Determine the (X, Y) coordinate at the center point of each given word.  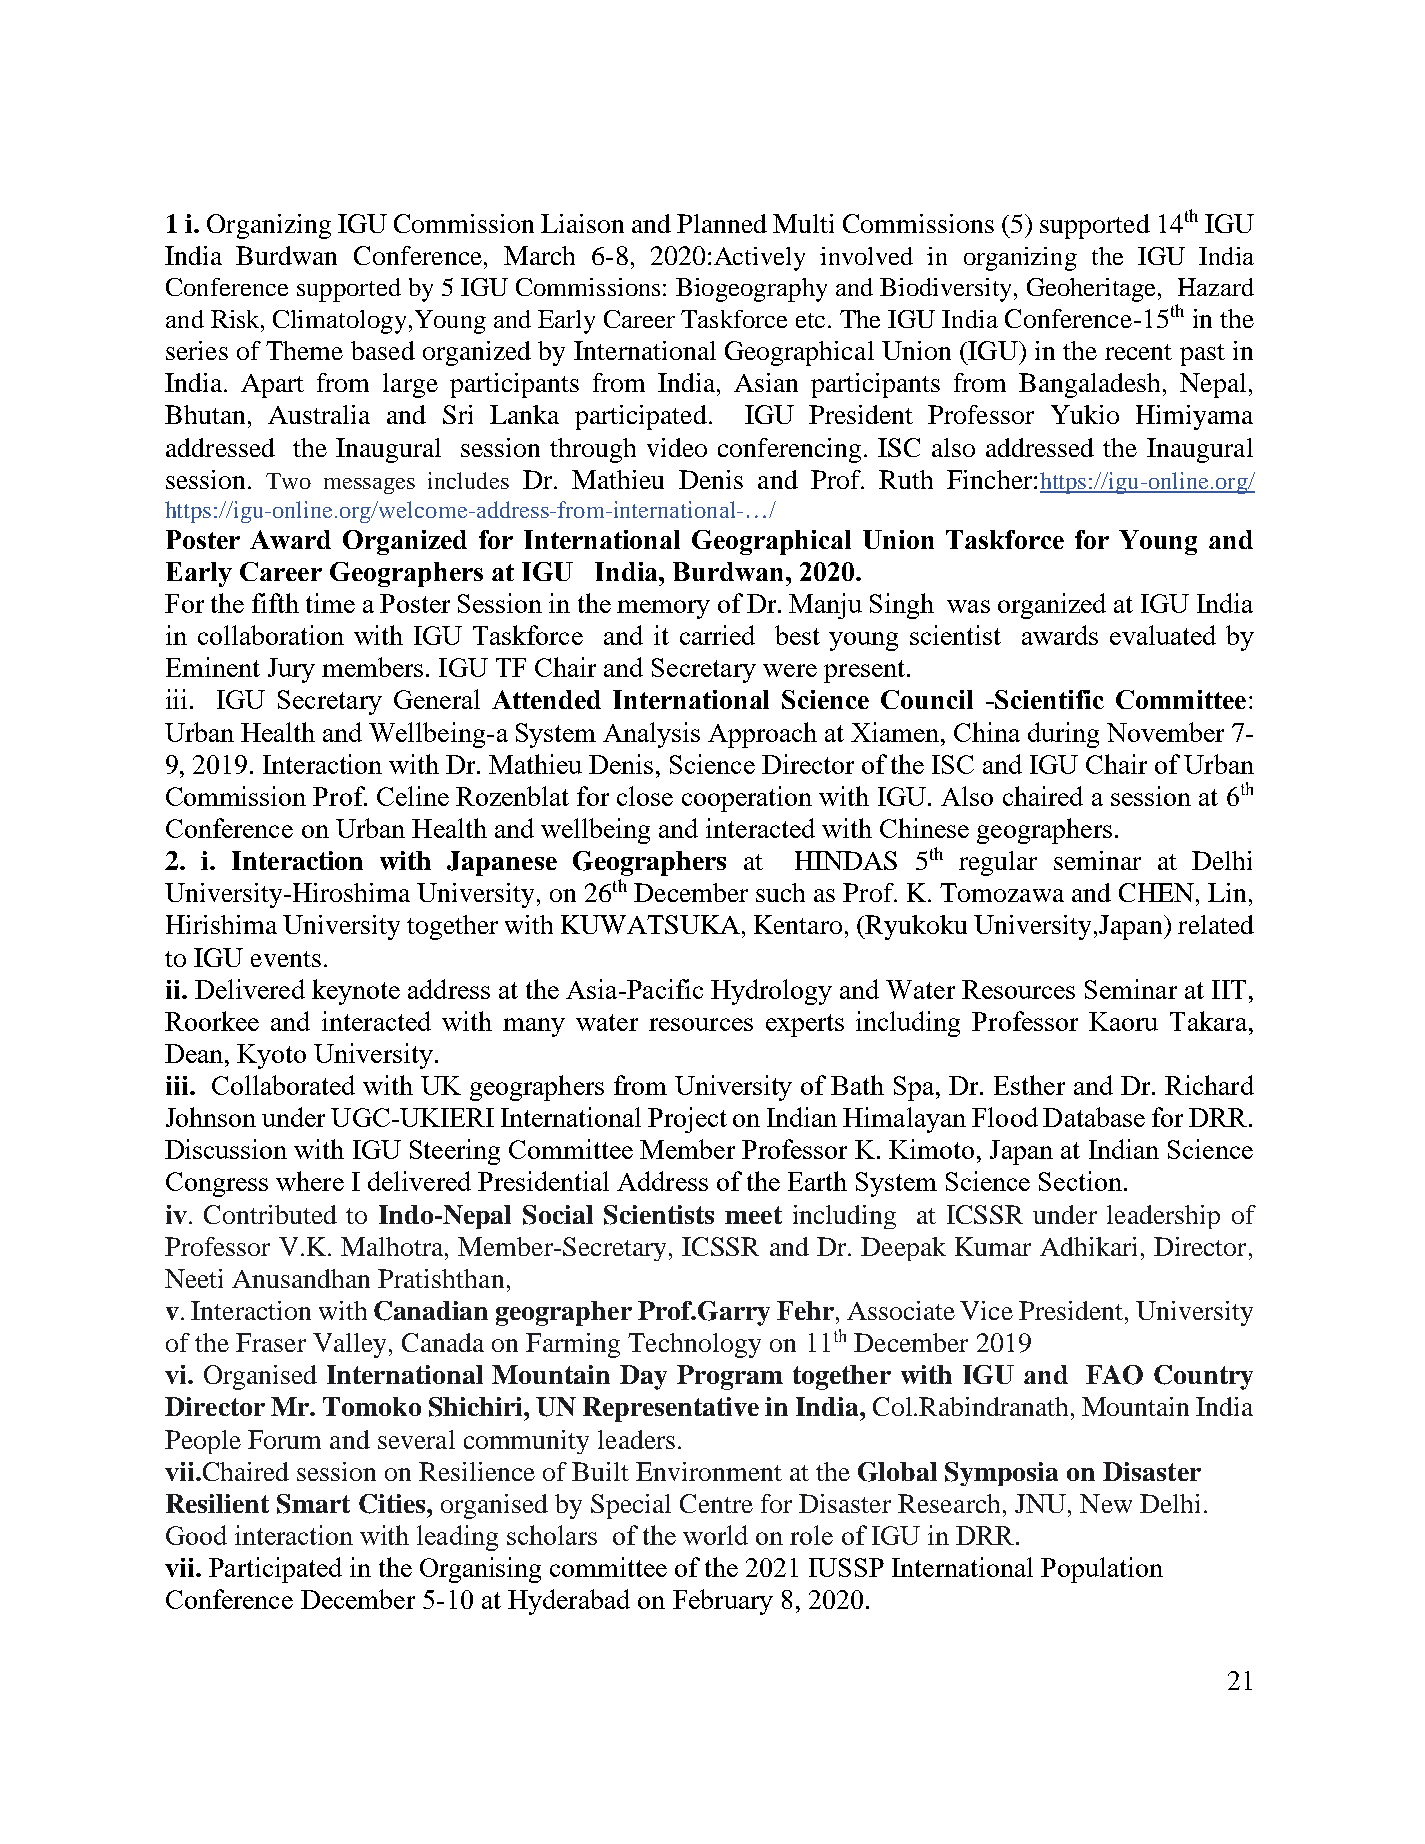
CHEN (1158, 892)
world (715, 1535)
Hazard (1216, 287)
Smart (313, 1504)
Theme (304, 350)
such (780, 892)
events (286, 959)
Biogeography (751, 290)
